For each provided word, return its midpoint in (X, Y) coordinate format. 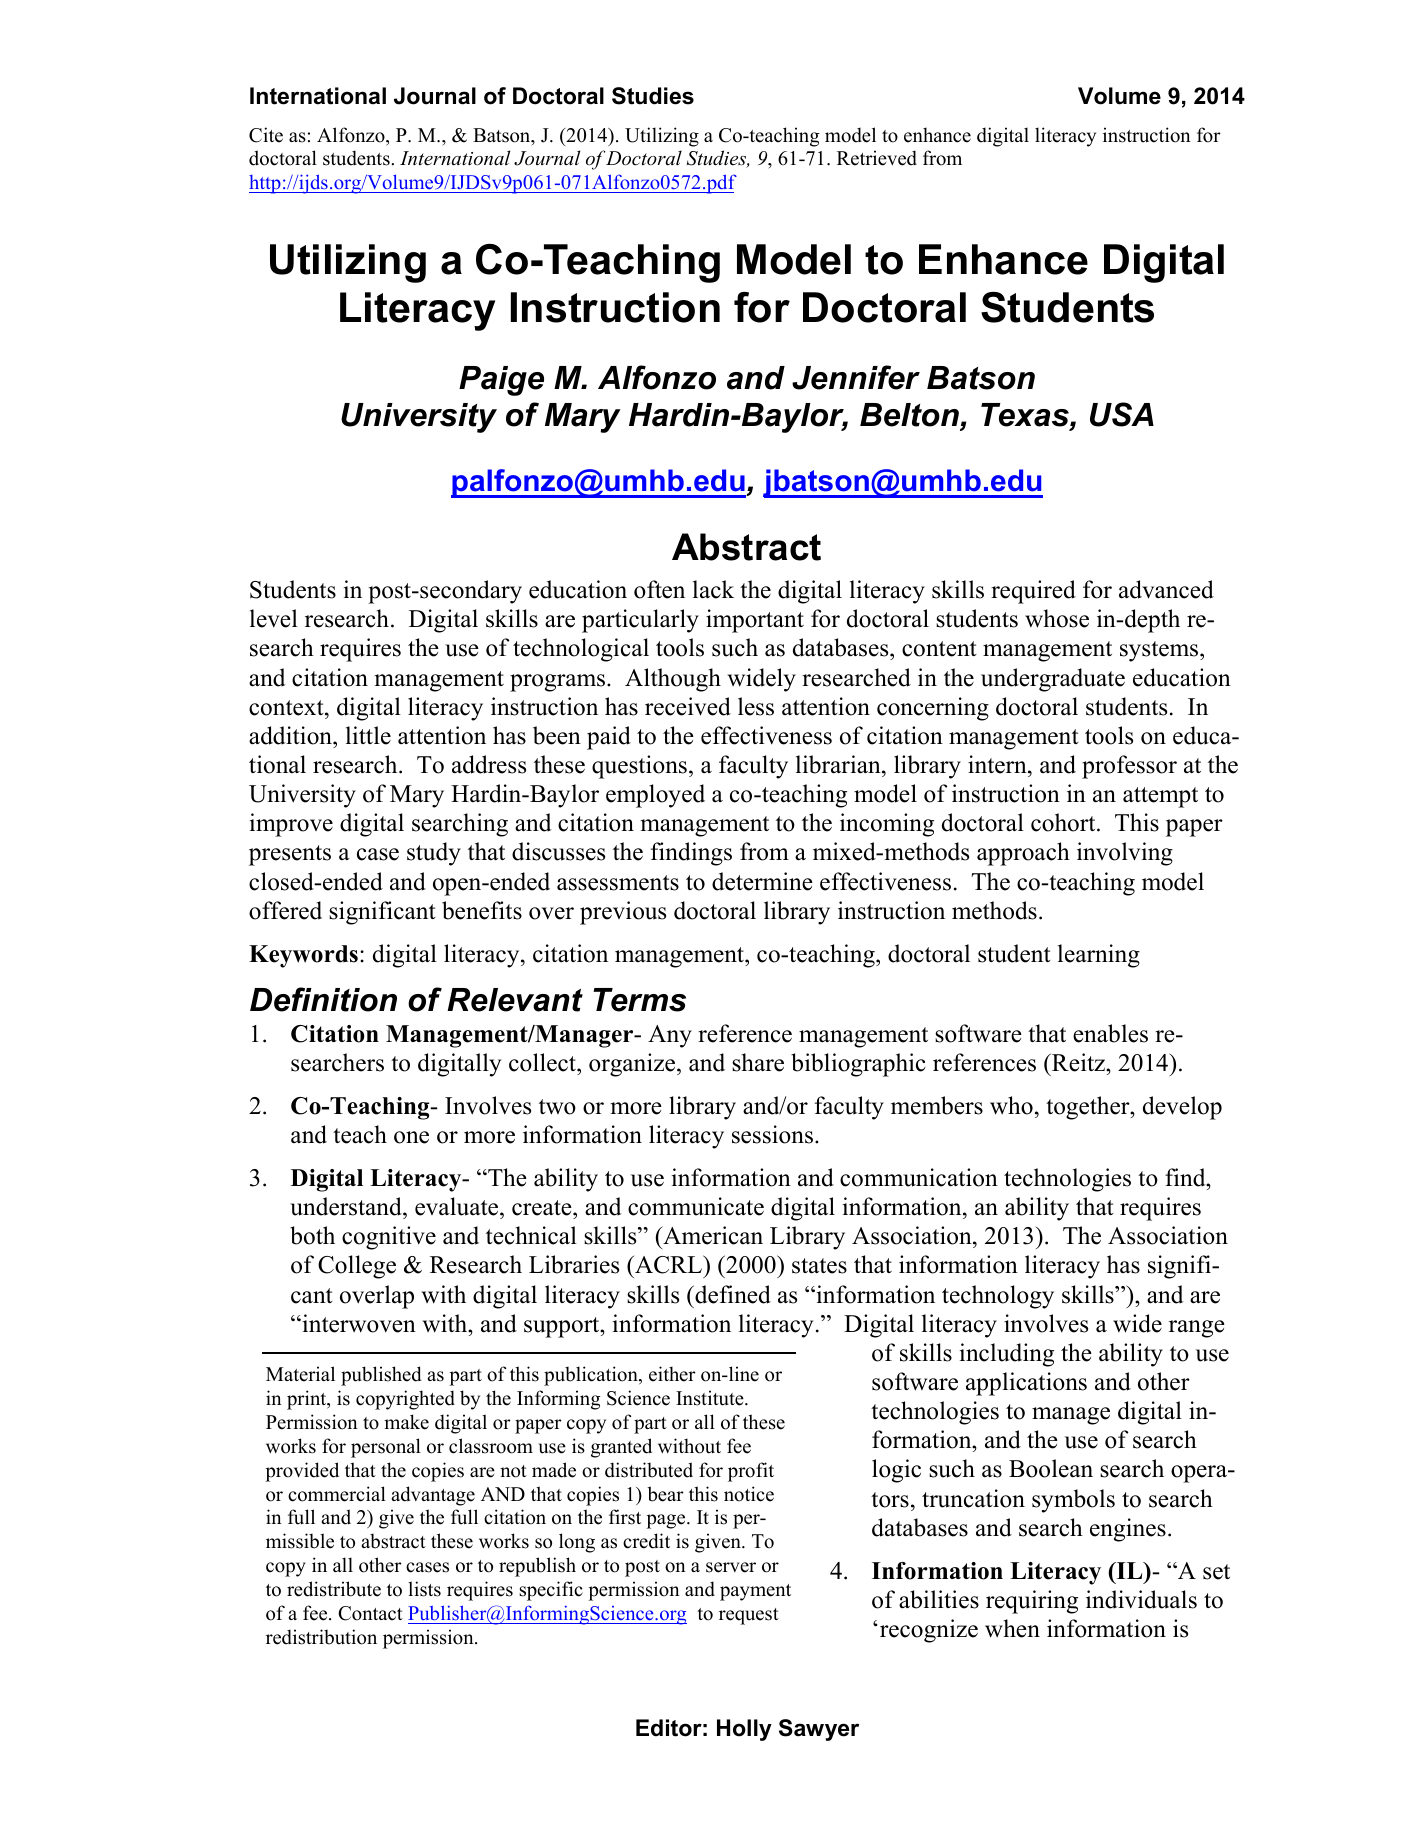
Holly (744, 1730)
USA (1122, 414)
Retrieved (877, 158)
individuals (1141, 1599)
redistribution (321, 1637)
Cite (266, 135)
